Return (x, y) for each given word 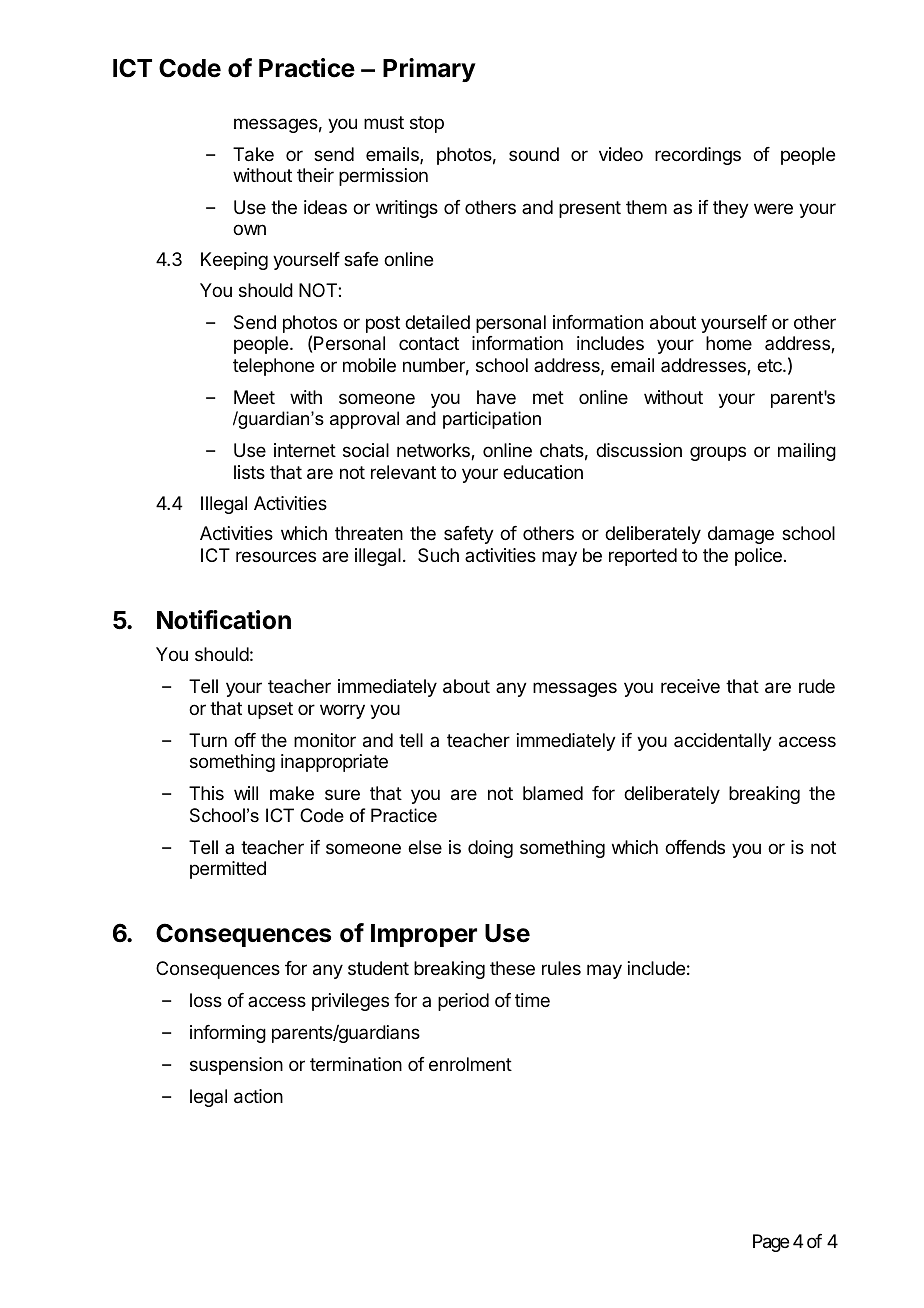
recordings (698, 156)
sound (534, 154)
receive (690, 686)
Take (253, 154)
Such (438, 555)
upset (270, 710)
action (258, 1096)
